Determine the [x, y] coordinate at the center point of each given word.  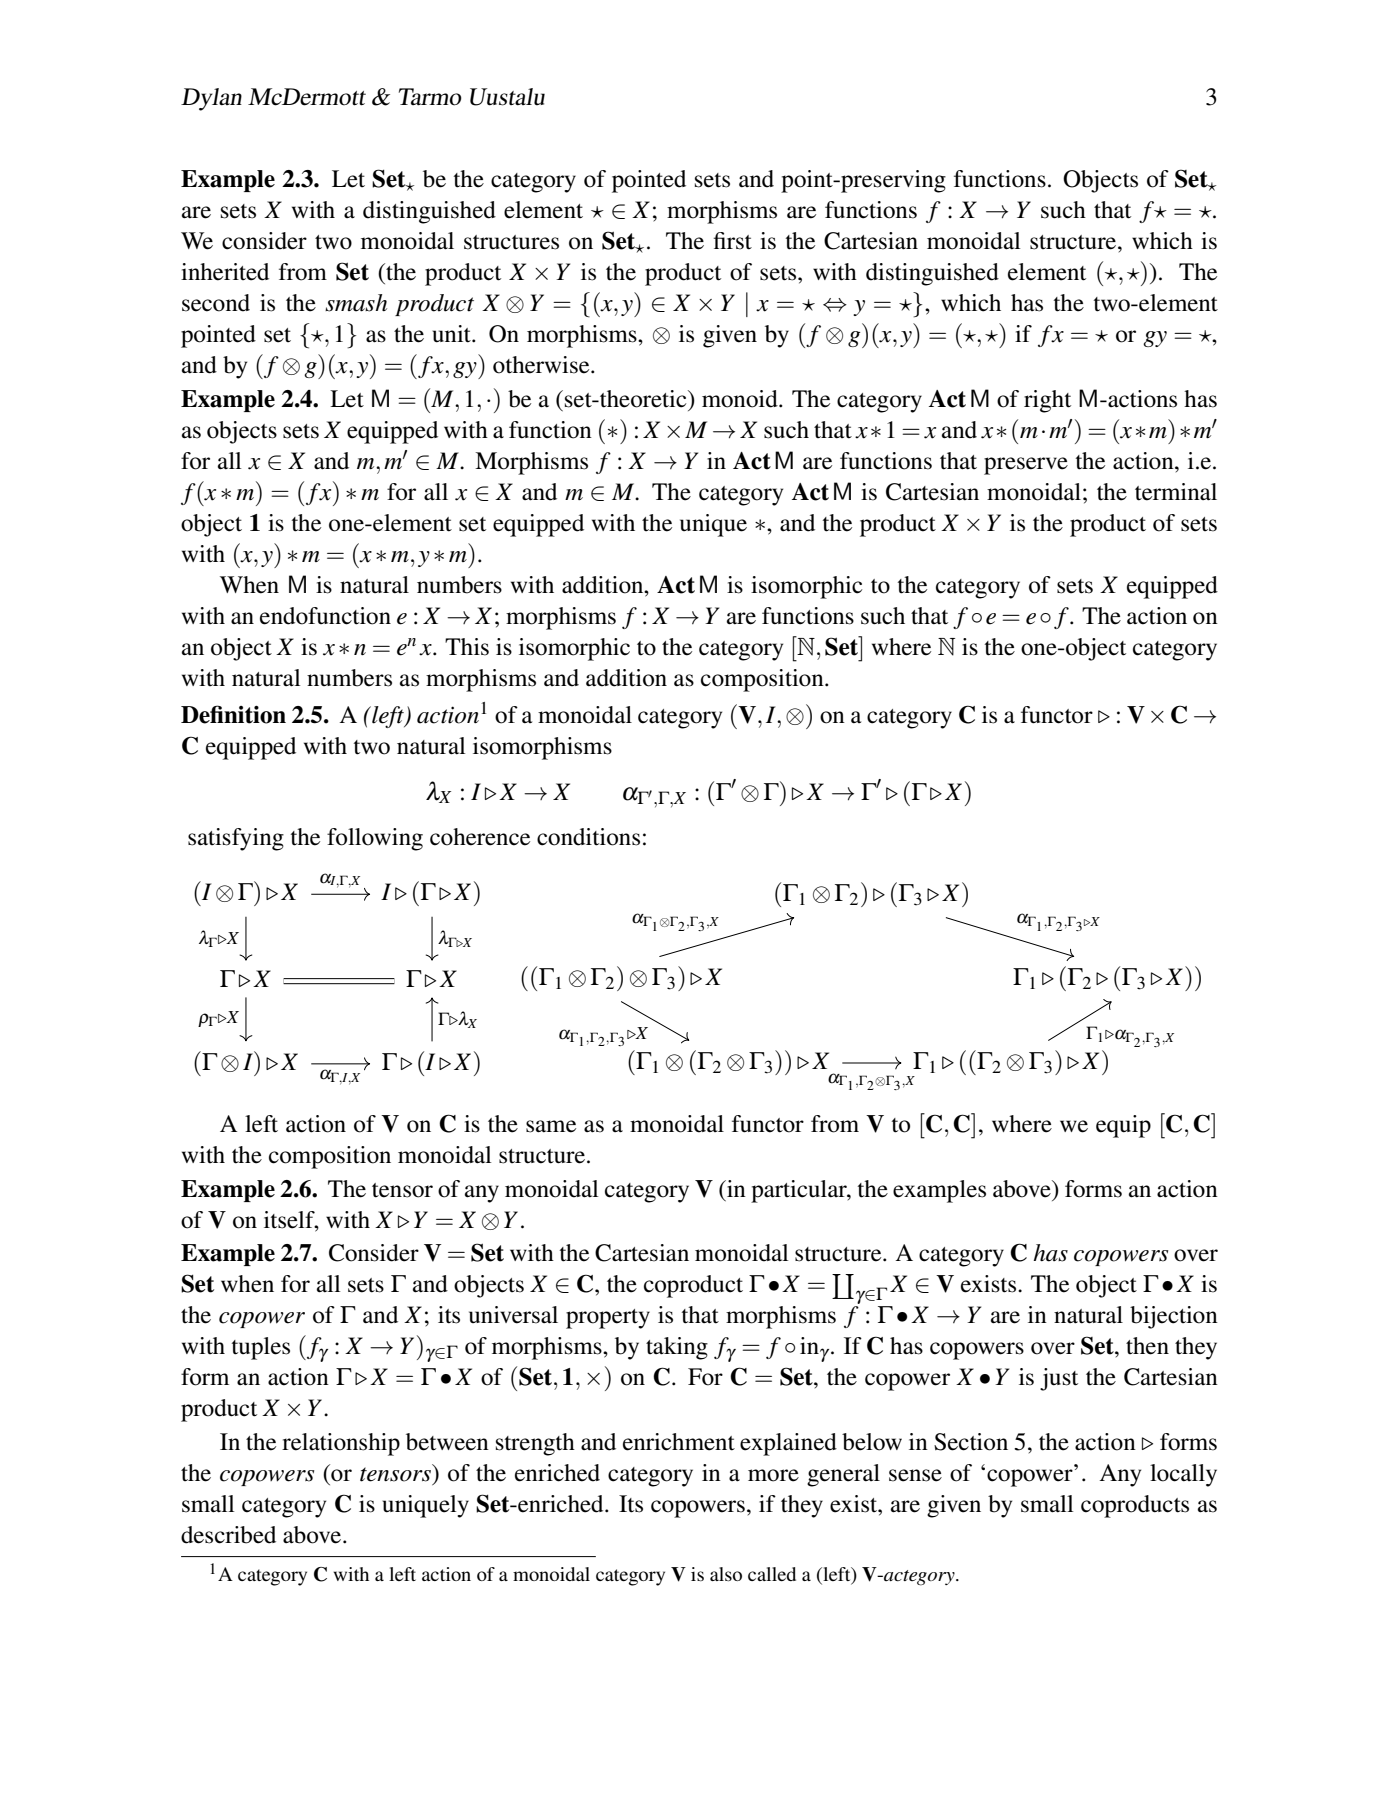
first [733, 241]
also [726, 1574]
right [1047, 401]
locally [1183, 1475]
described [228, 1535]
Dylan [211, 99]
